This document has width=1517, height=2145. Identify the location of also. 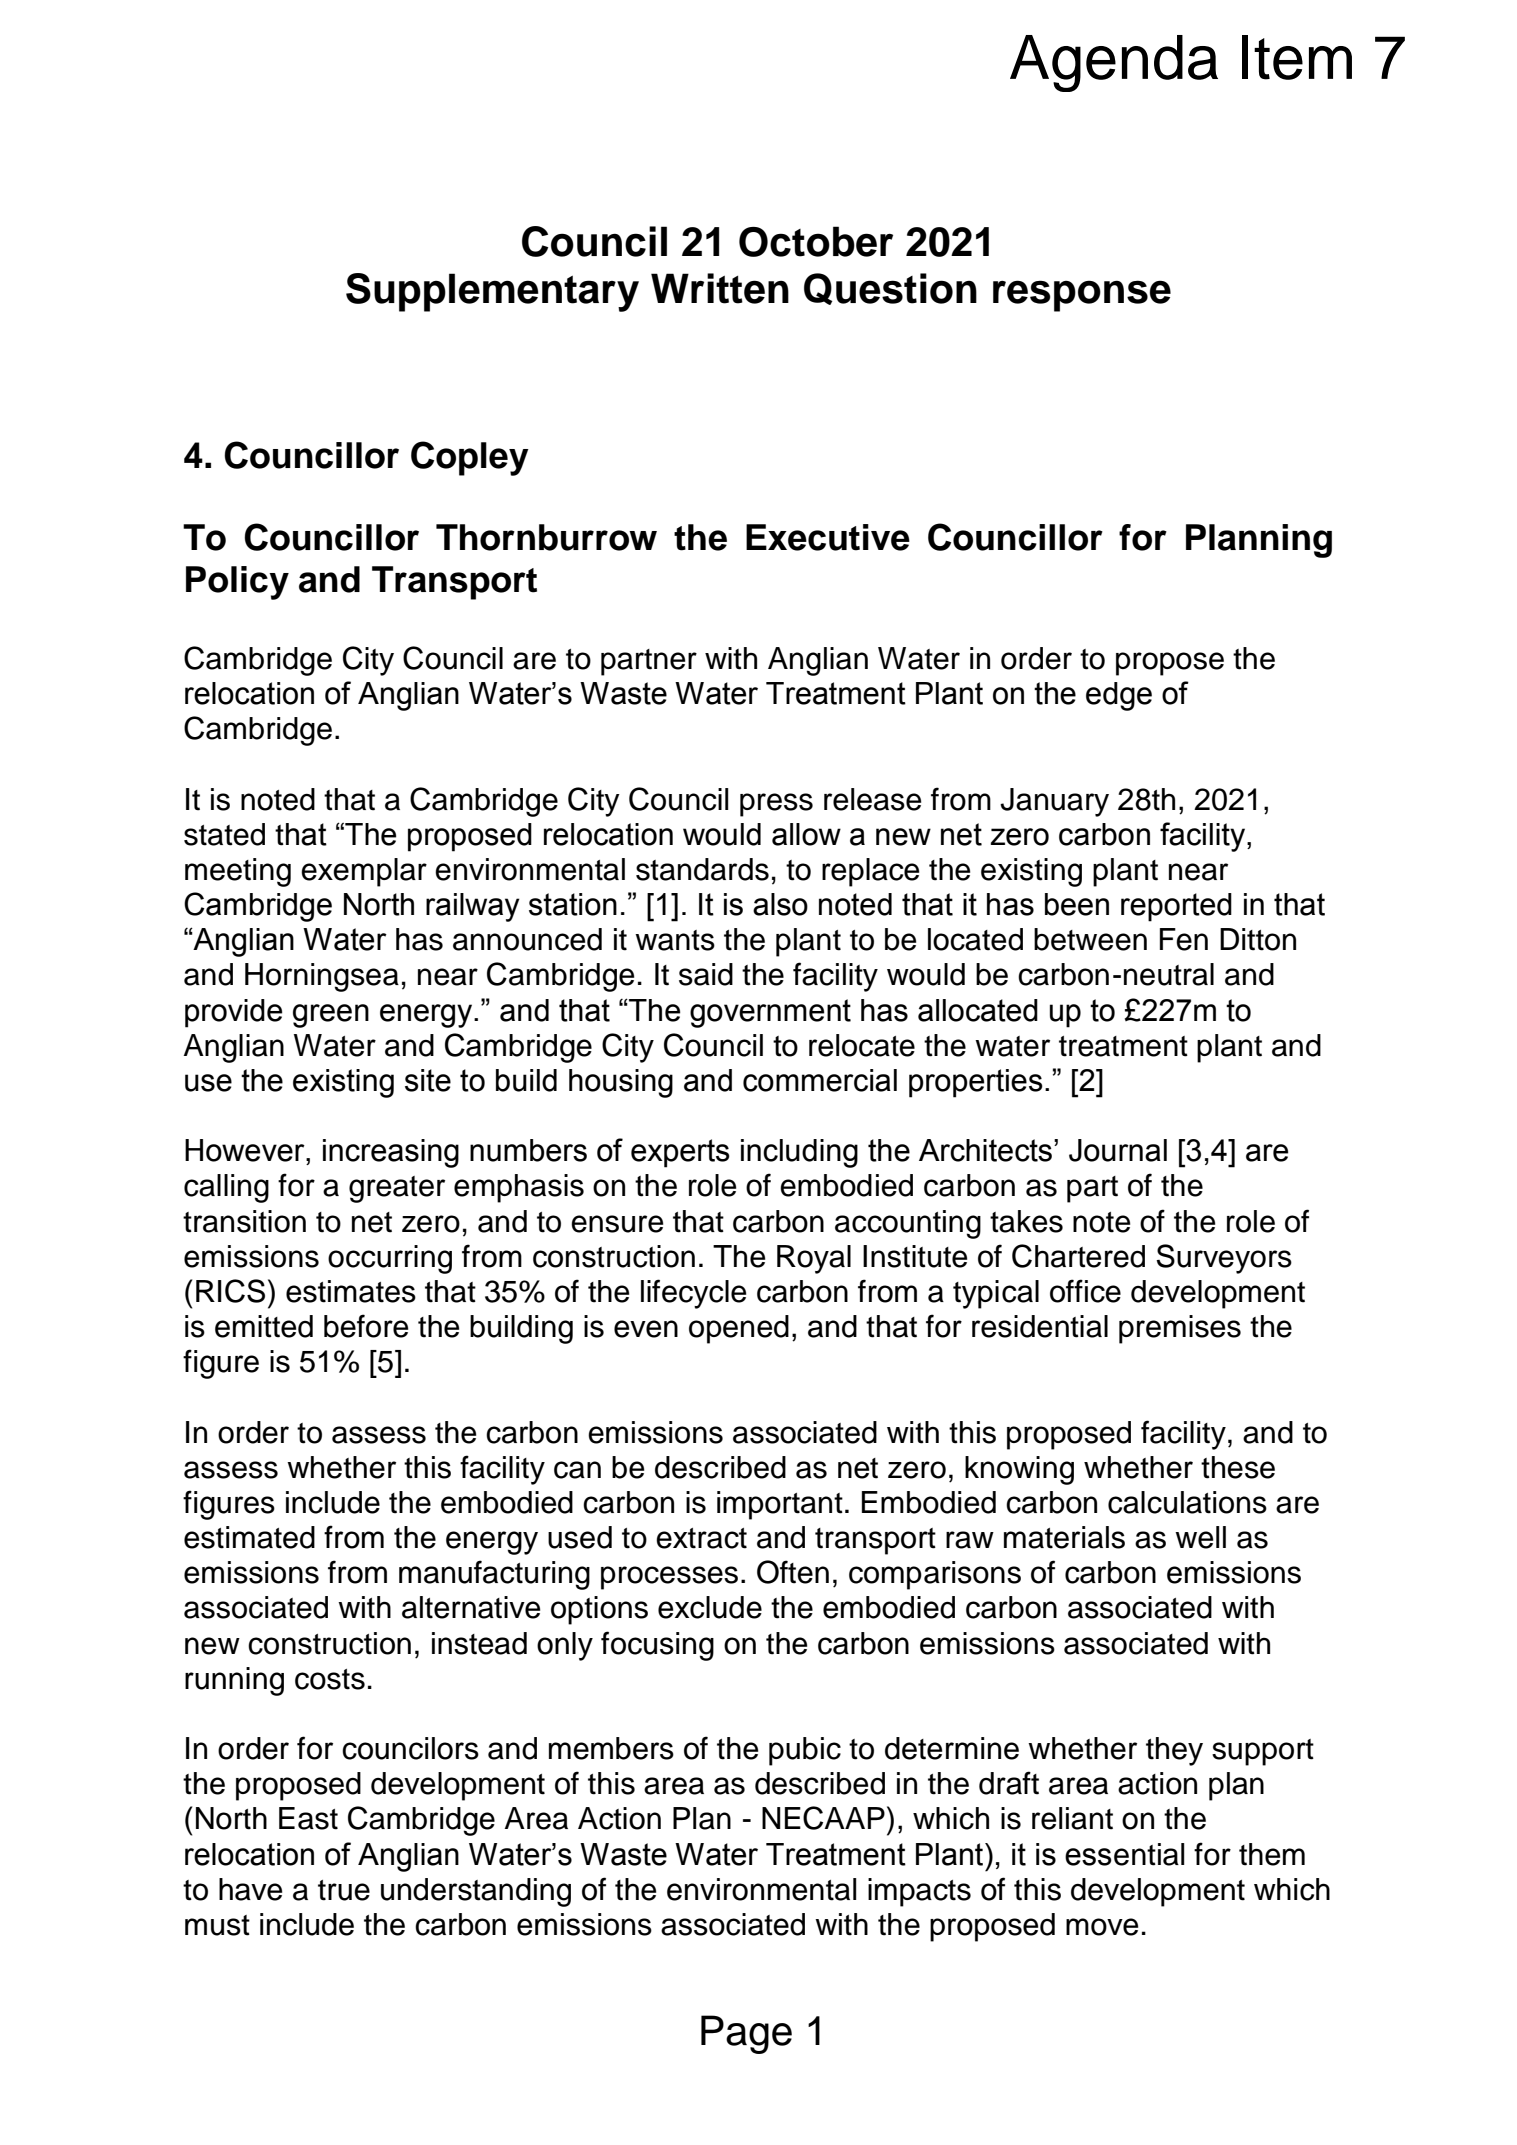
(780, 904).
